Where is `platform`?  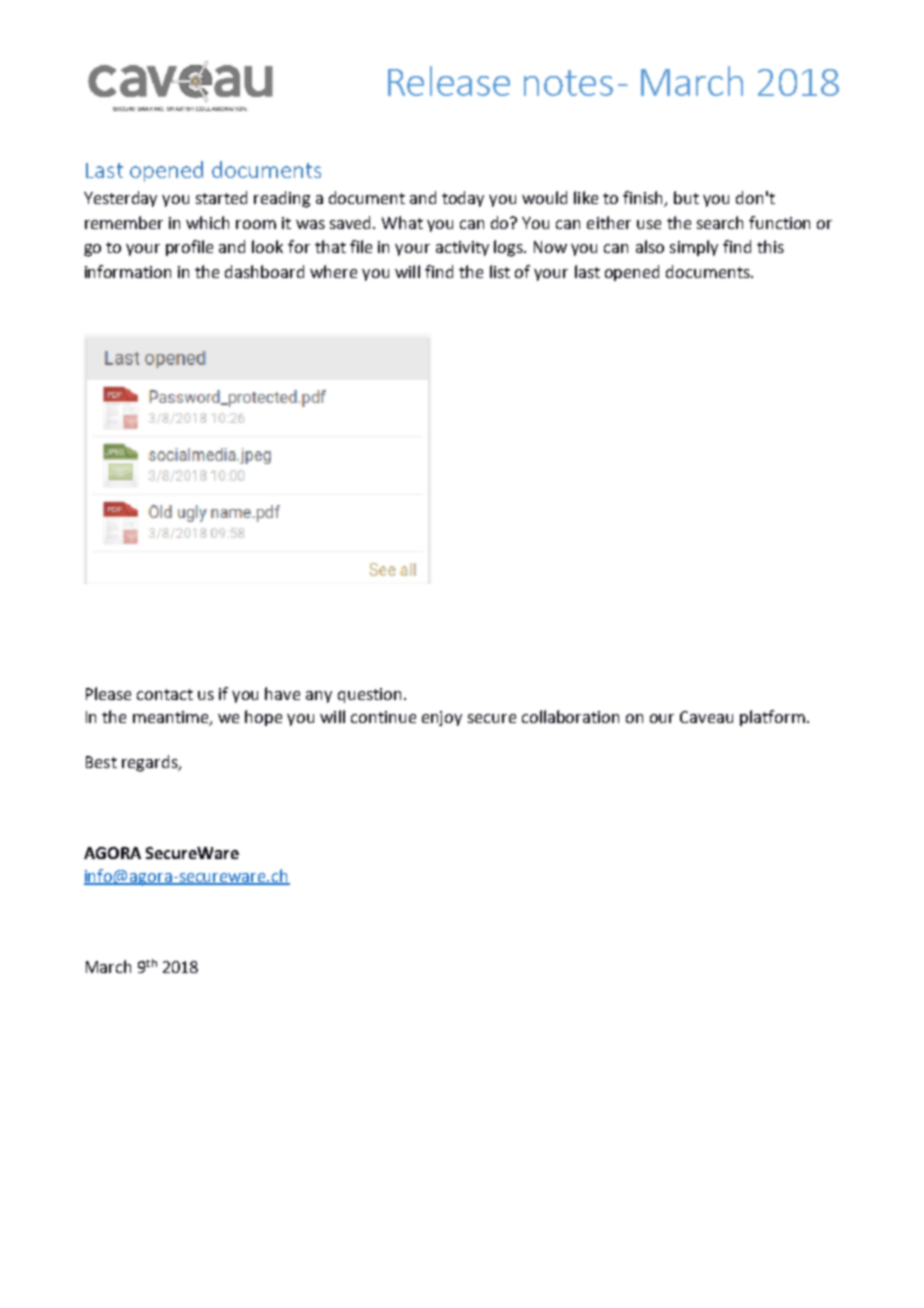
platform is located at coordinates (772, 718).
